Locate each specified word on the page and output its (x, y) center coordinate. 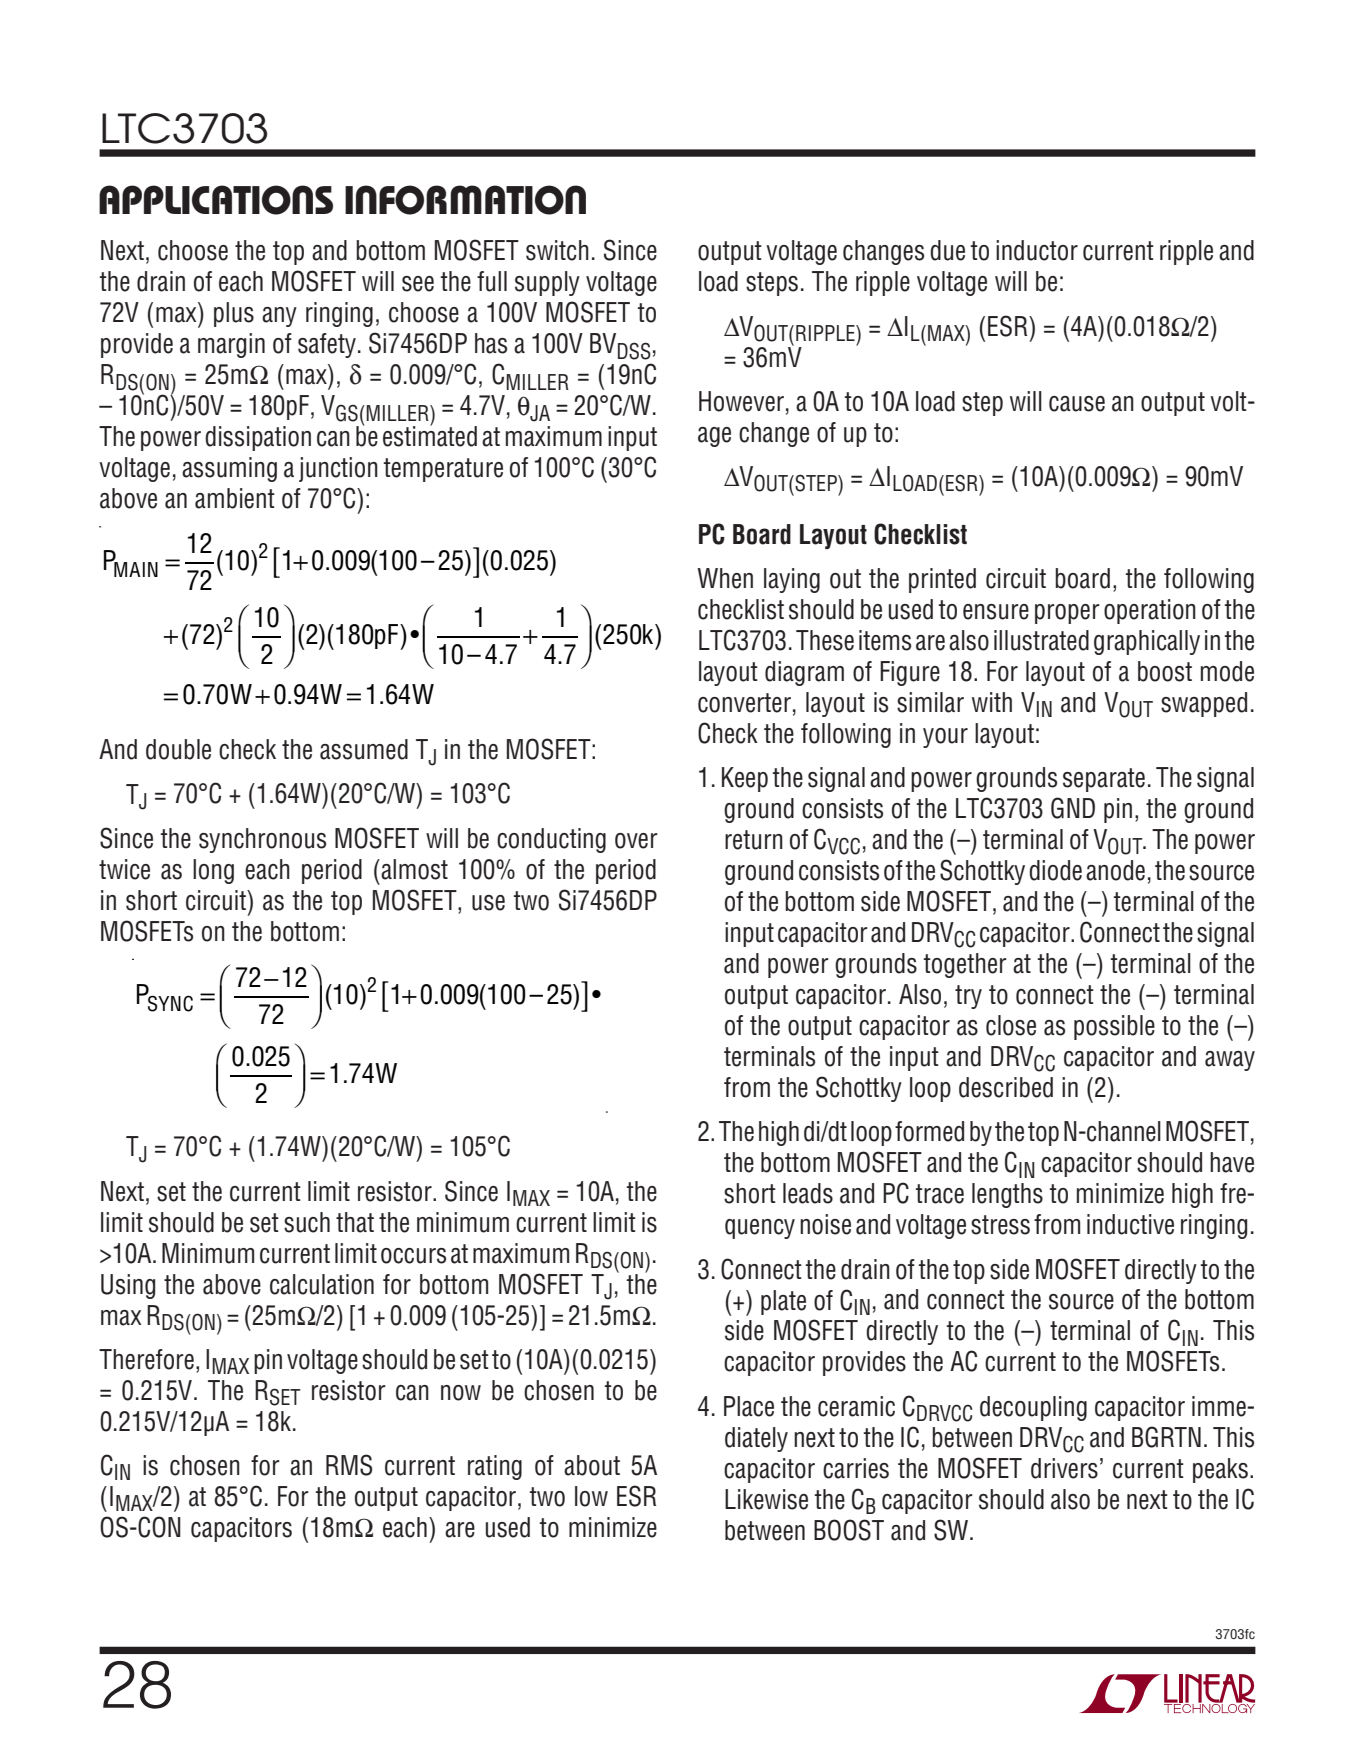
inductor (1037, 250)
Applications (216, 200)
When (725, 578)
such (307, 1222)
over (636, 841)
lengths (1007, 1195)
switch (557, 250)
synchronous (262, 840)
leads (808, 1193)
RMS (349, 1465)
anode (1115, 870)
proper (1067, 614)
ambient (235, 498)
